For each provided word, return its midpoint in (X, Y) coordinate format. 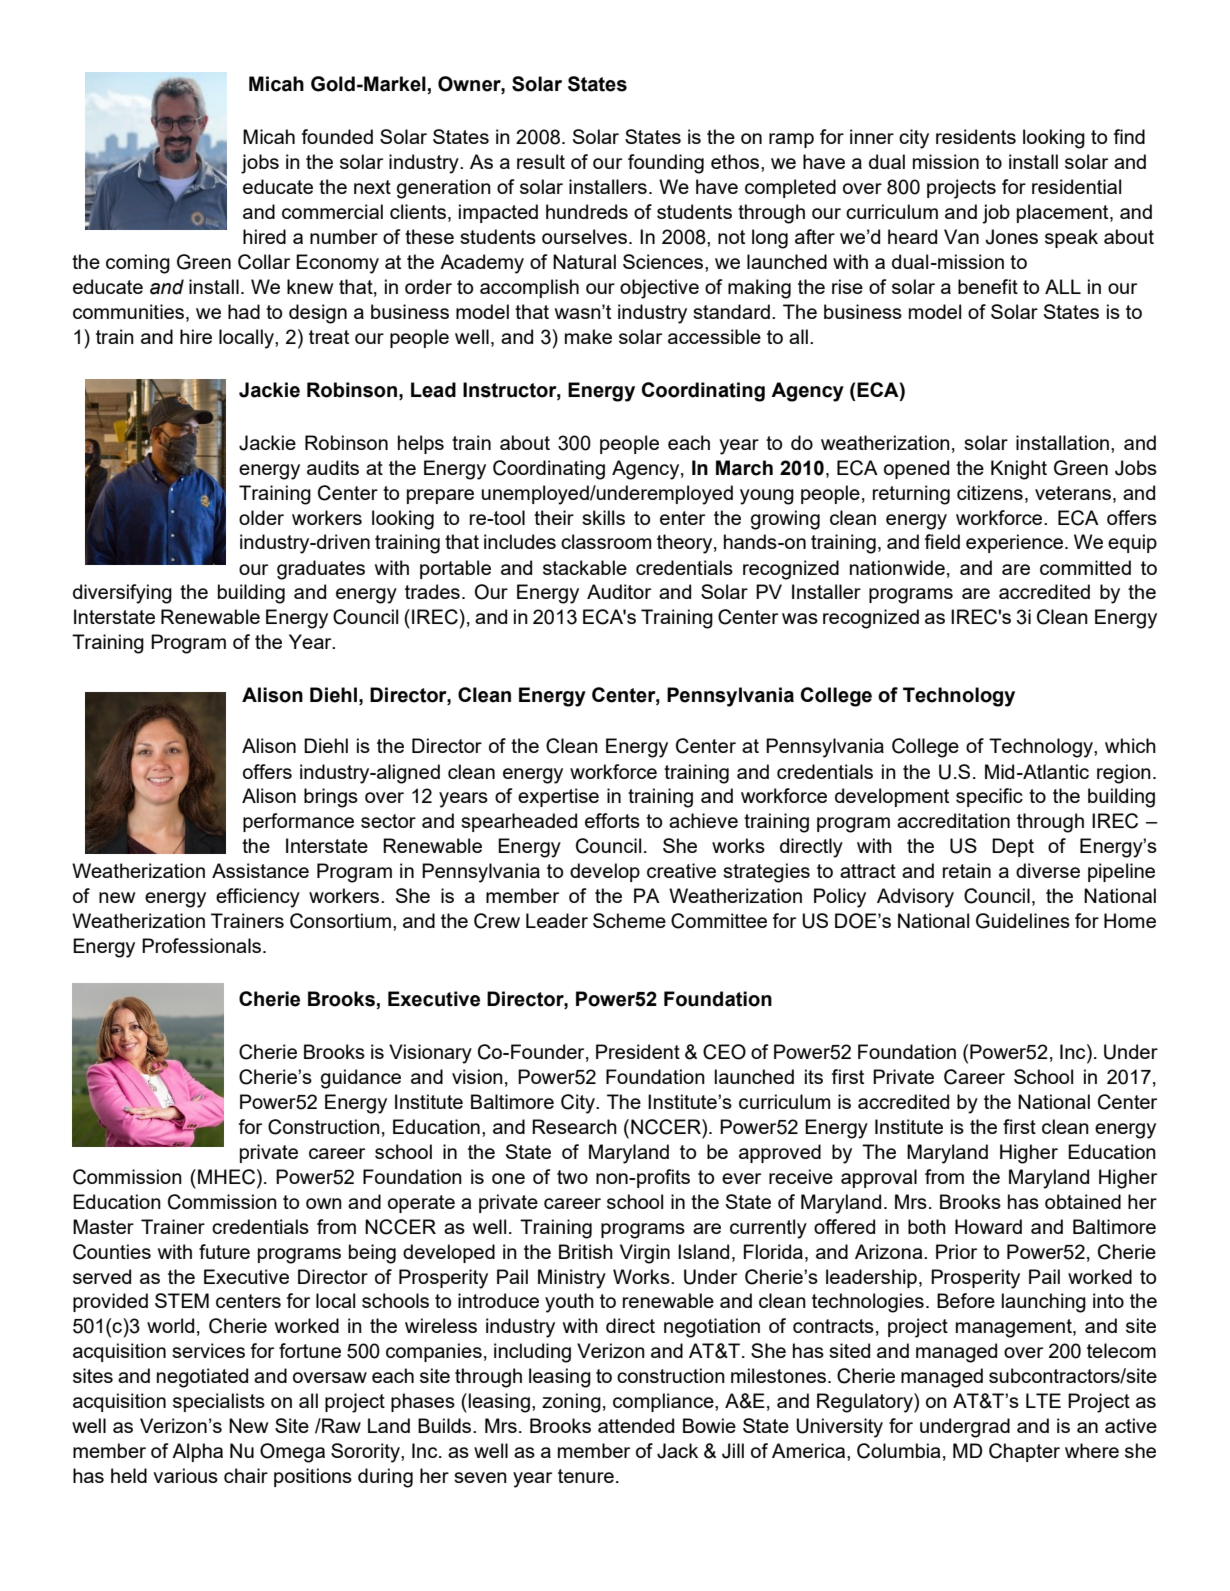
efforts (612, 820)
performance (298, 822)
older (261, 517)
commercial (332, 211)
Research (574, 1126)
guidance (361, 1079)
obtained (1083, 1201)
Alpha (197, 1452)
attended (636, 1425)
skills (603, 517)
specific (989, 797)
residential (1076, 186)
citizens (990, 492)
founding (666, 164)
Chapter (1024, 1452)
